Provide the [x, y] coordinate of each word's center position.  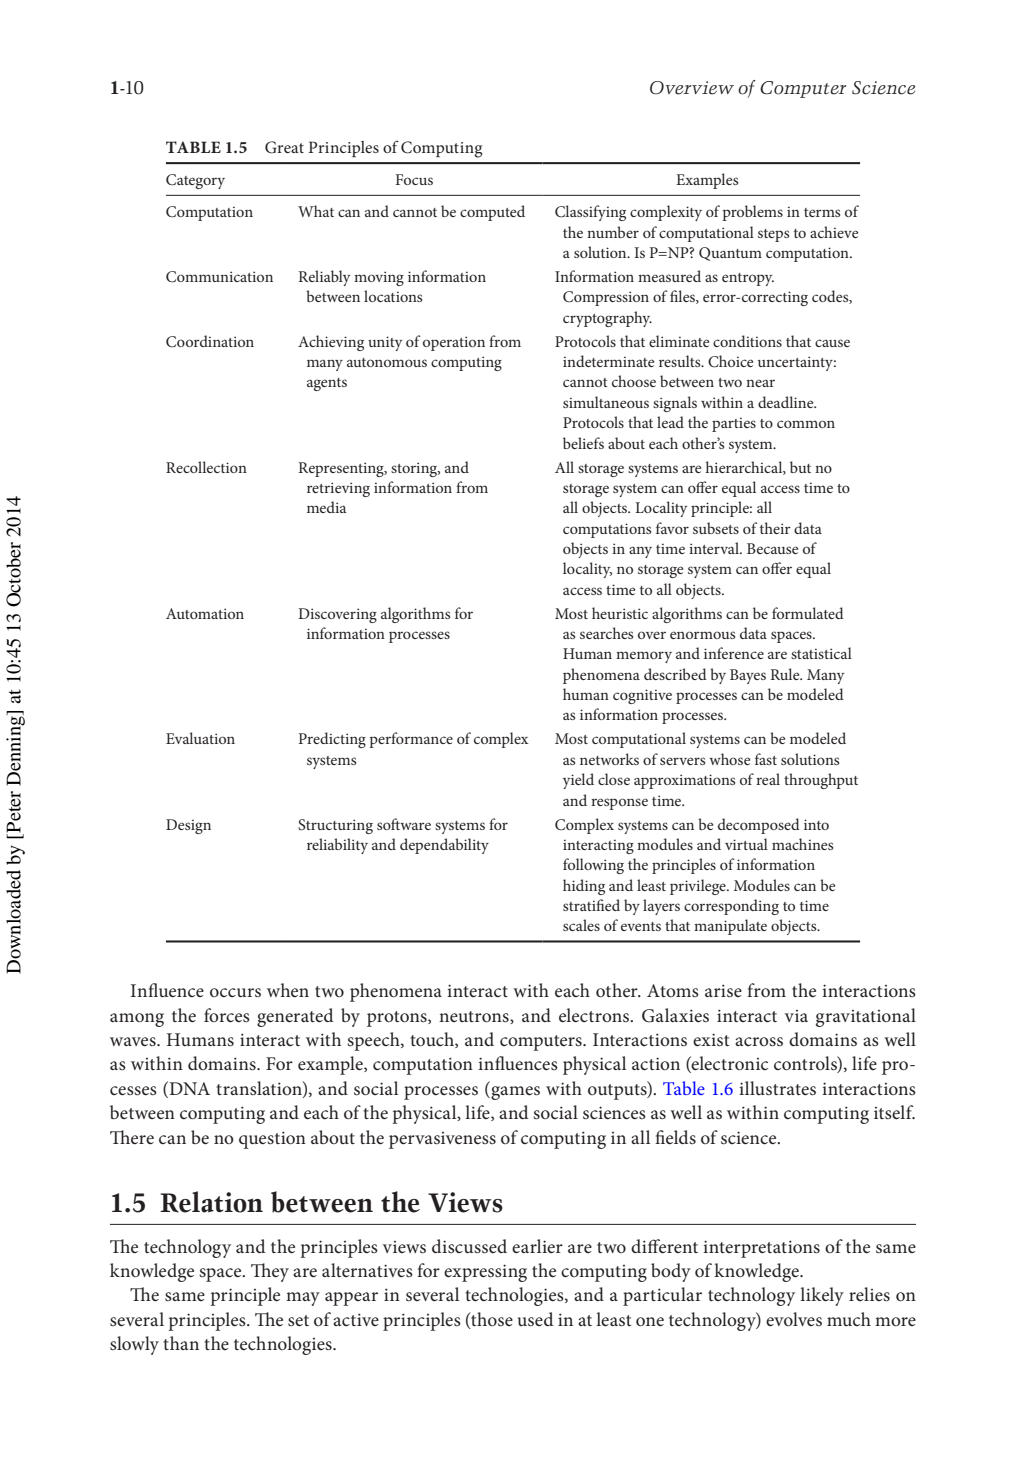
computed [492, 213]
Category [195, 181]
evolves [794, 1319]
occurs [235, 993]
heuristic [620, 613]
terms [822, 212]
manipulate [730, 927]
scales [581, 925]
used [536, 1319]
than [181, 1343]
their [775, 528]
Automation [205, 613]
